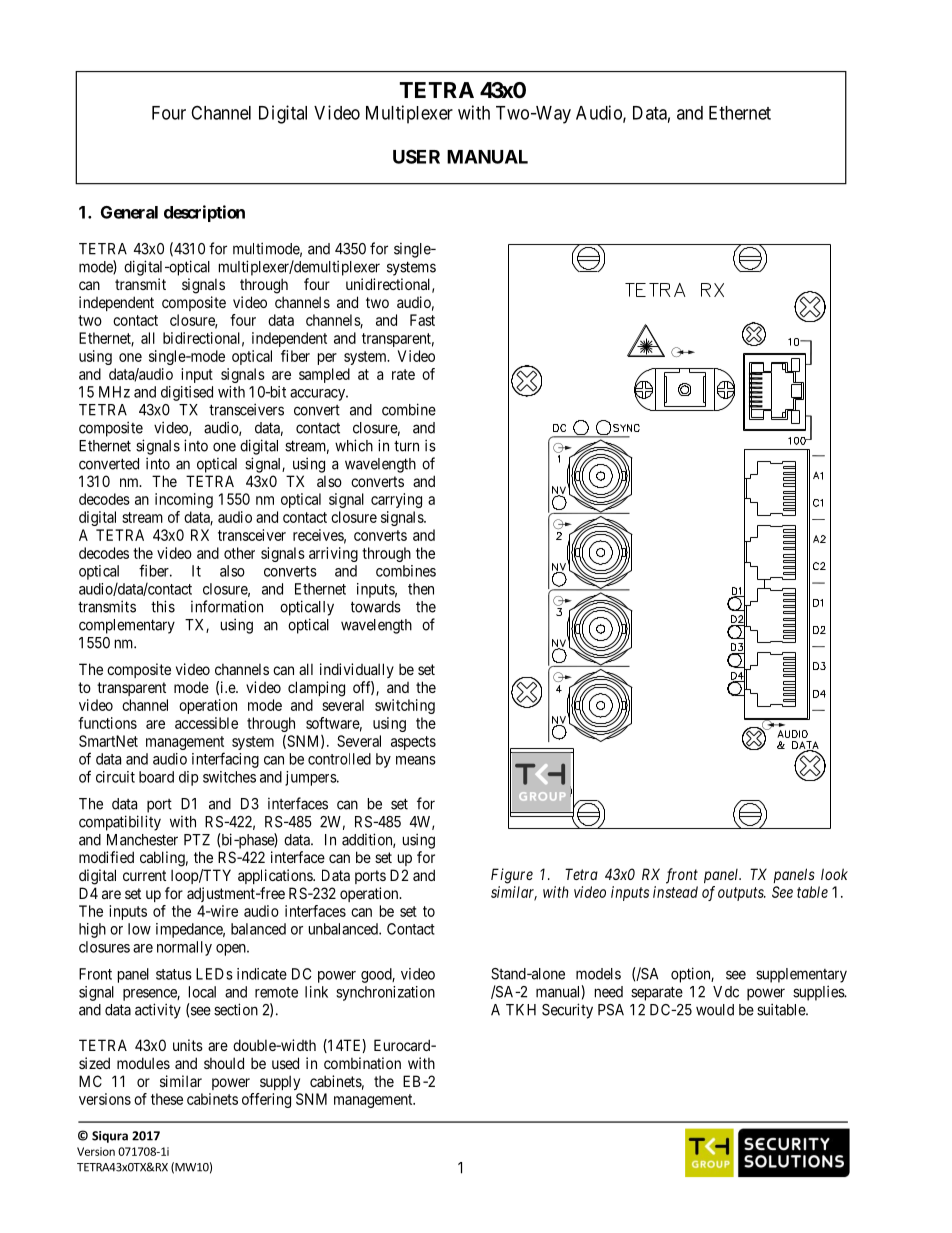  I want to click on USER, so click(416, 156).
